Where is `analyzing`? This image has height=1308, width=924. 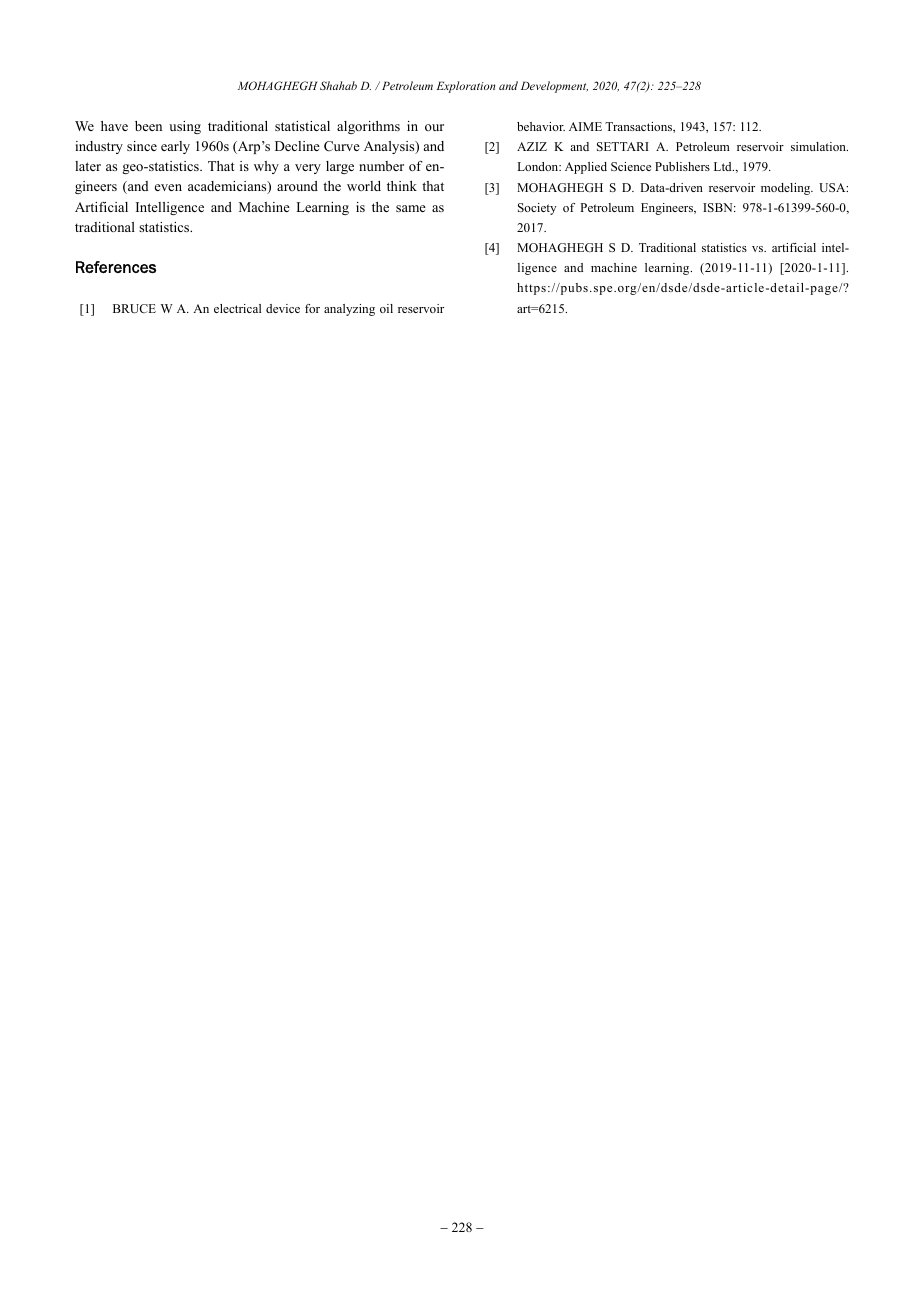
analyzing is located at coordinates (349, 310).
